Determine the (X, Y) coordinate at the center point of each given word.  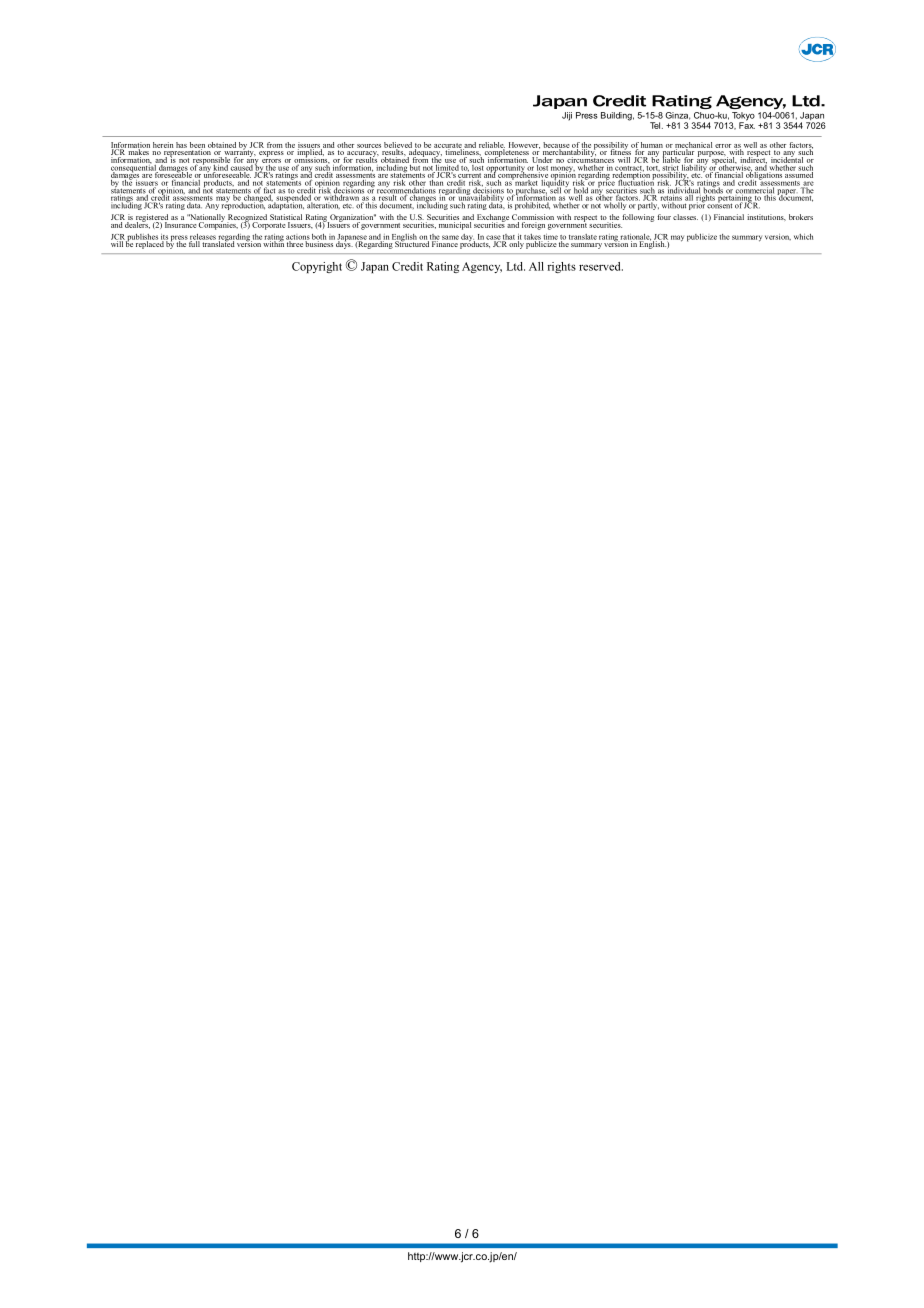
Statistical (286, 218)
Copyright (317, 267)
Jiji (567, 116)
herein (163, 145)
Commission (533, 218)
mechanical (693, 146)
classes (685, 217)
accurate (449, 146)
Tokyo (742, 117)
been (197, 146)
